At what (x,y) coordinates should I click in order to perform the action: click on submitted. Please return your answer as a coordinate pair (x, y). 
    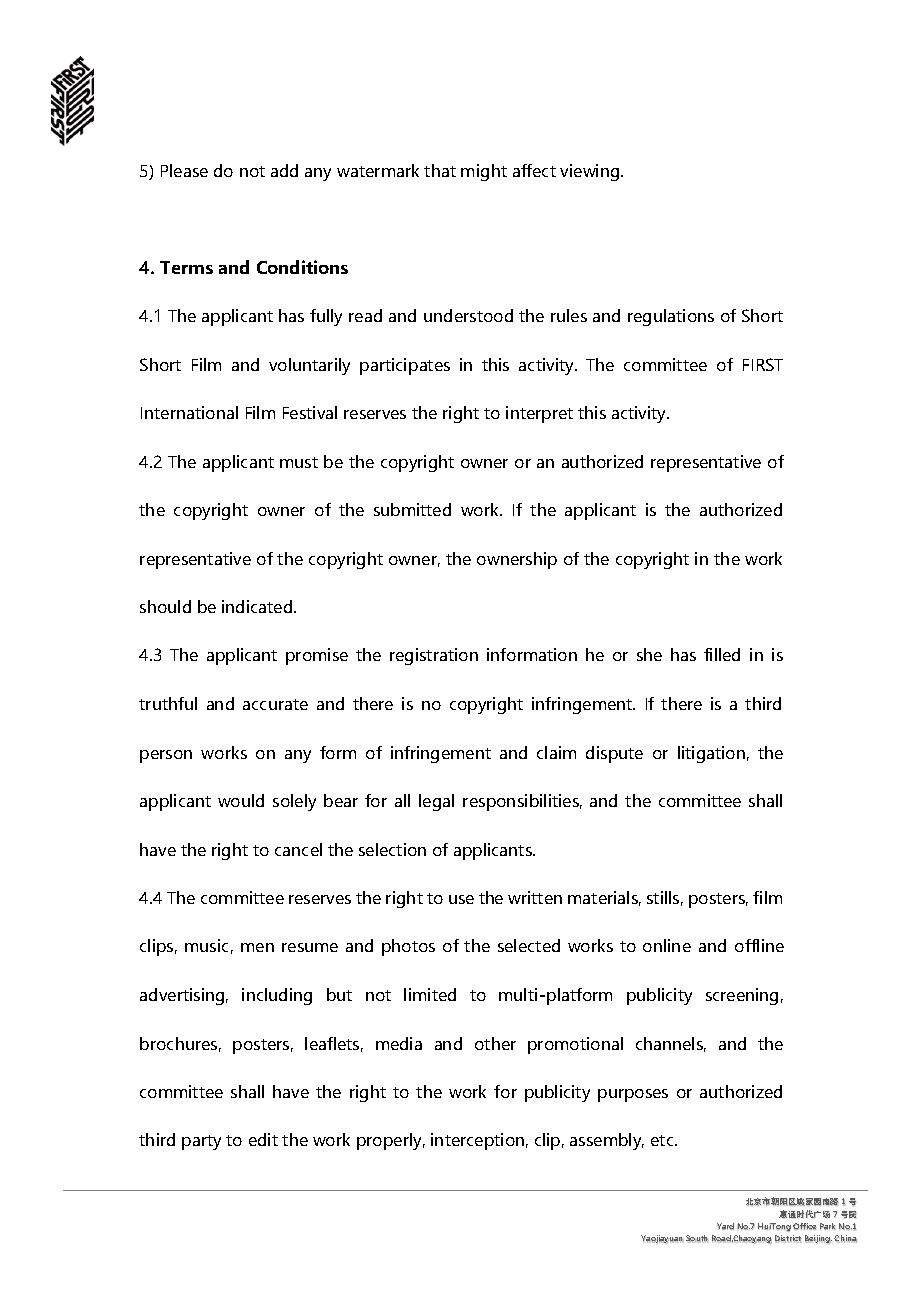
    Looking at the image, I should click on (412, 509).
